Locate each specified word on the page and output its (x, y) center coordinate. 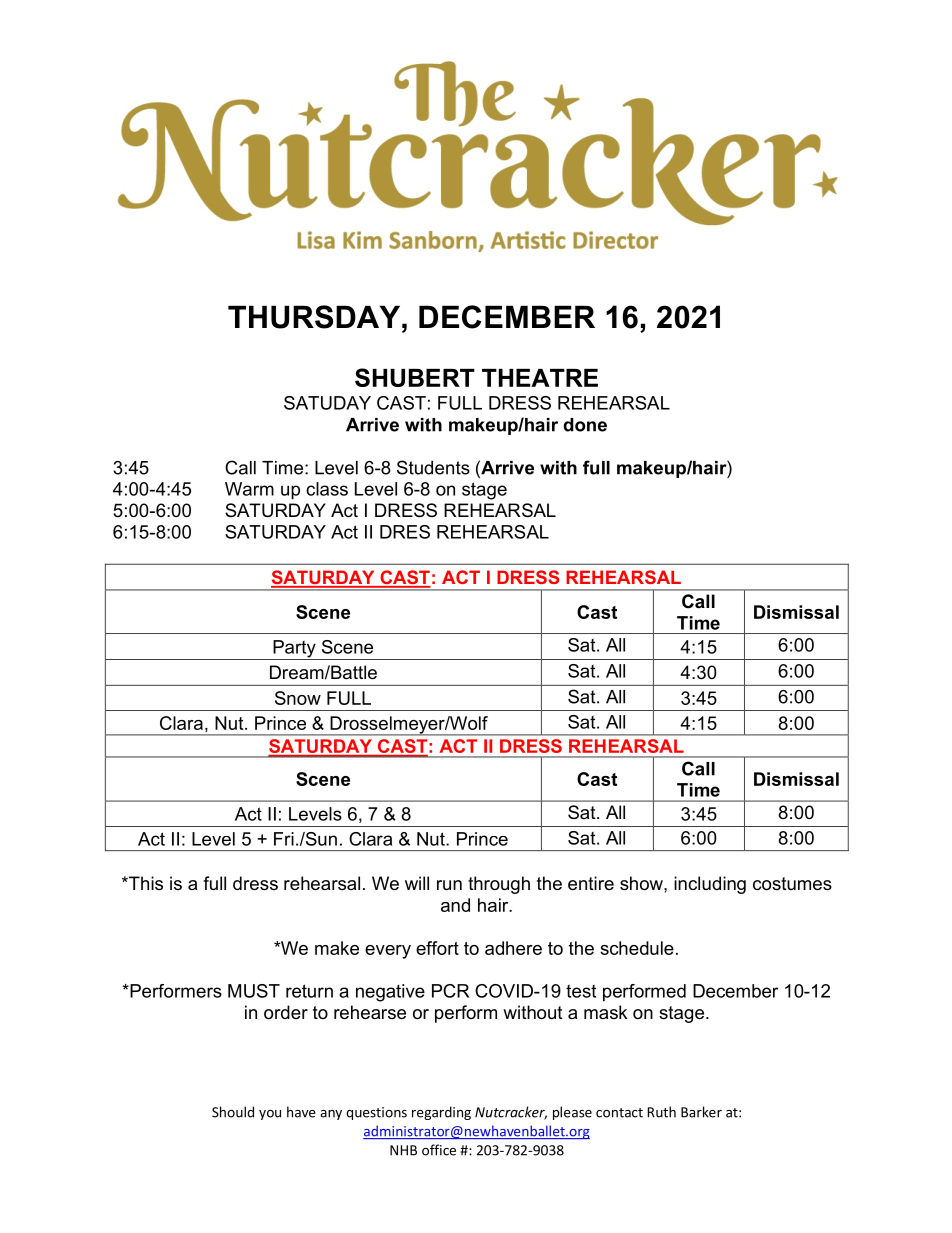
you (270, 1115)
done (585, 425)
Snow (298, 698)
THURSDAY (315, 317)
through (499, 885)
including (710, 885)
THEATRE (540, 378)
